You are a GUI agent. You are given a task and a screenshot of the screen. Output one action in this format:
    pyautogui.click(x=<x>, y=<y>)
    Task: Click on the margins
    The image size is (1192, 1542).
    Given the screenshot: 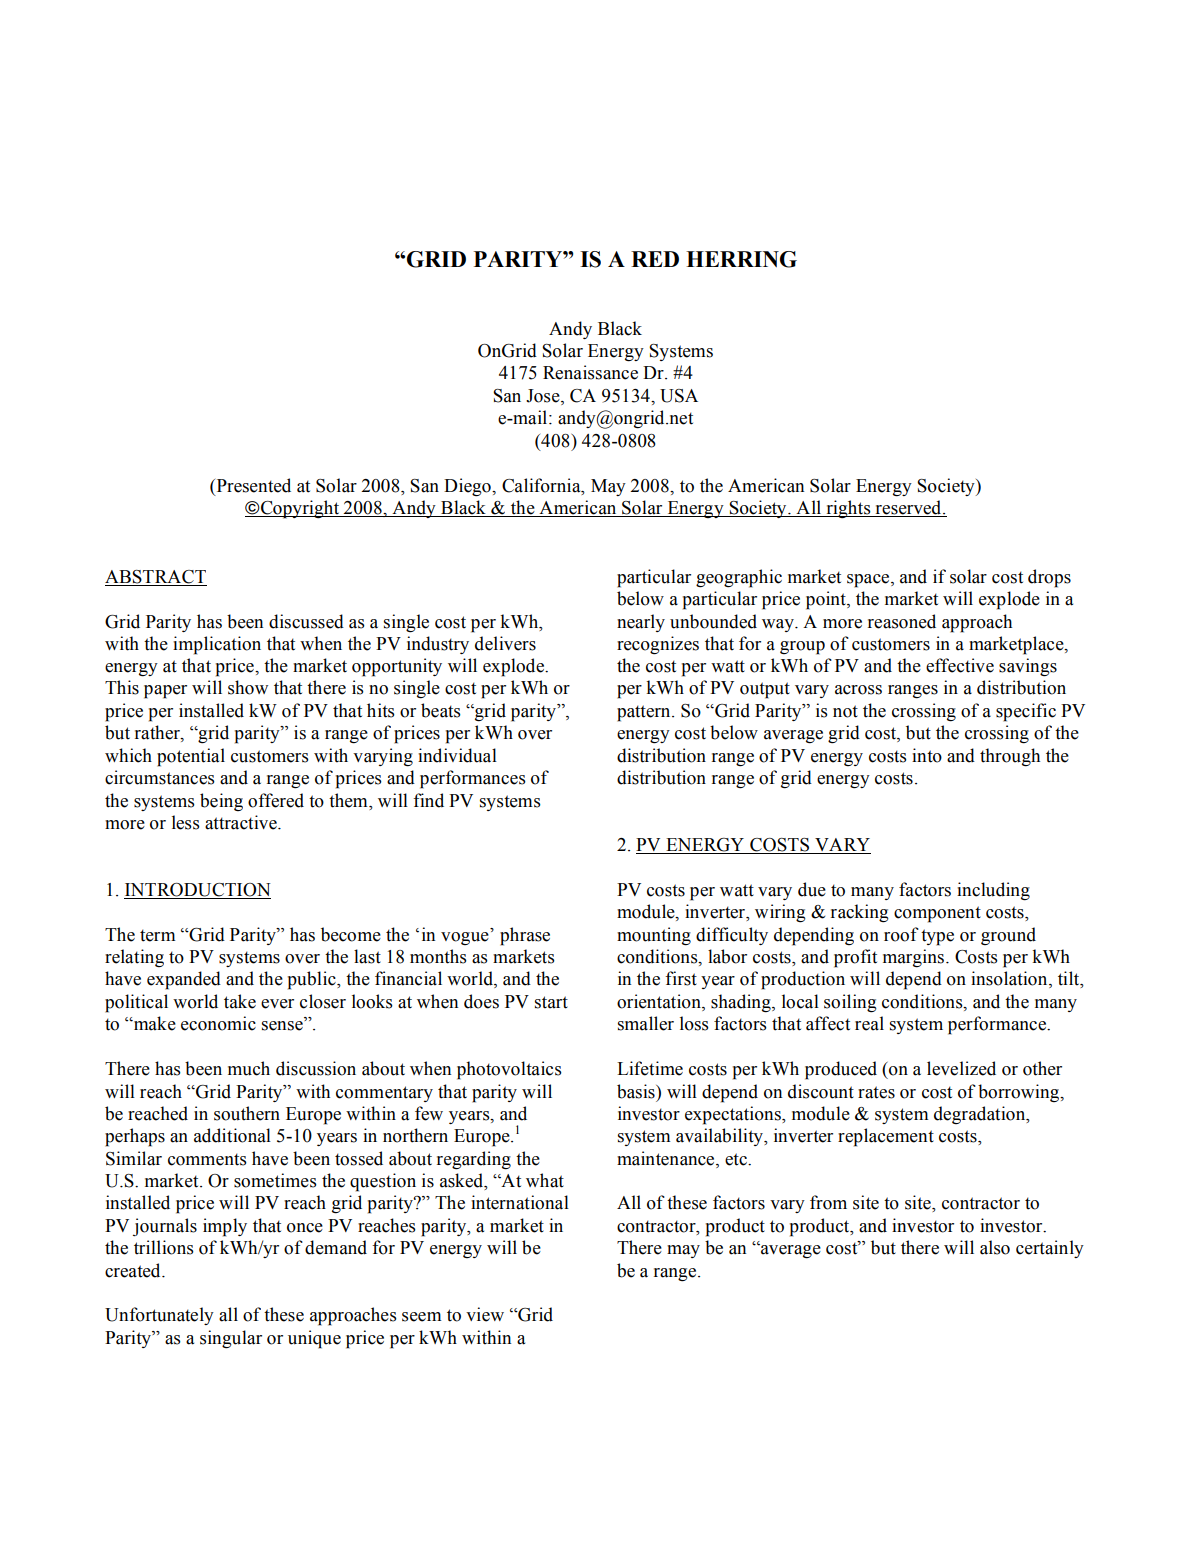 What is the action you would take?
    pyautogui.click(x=913, y=958)
